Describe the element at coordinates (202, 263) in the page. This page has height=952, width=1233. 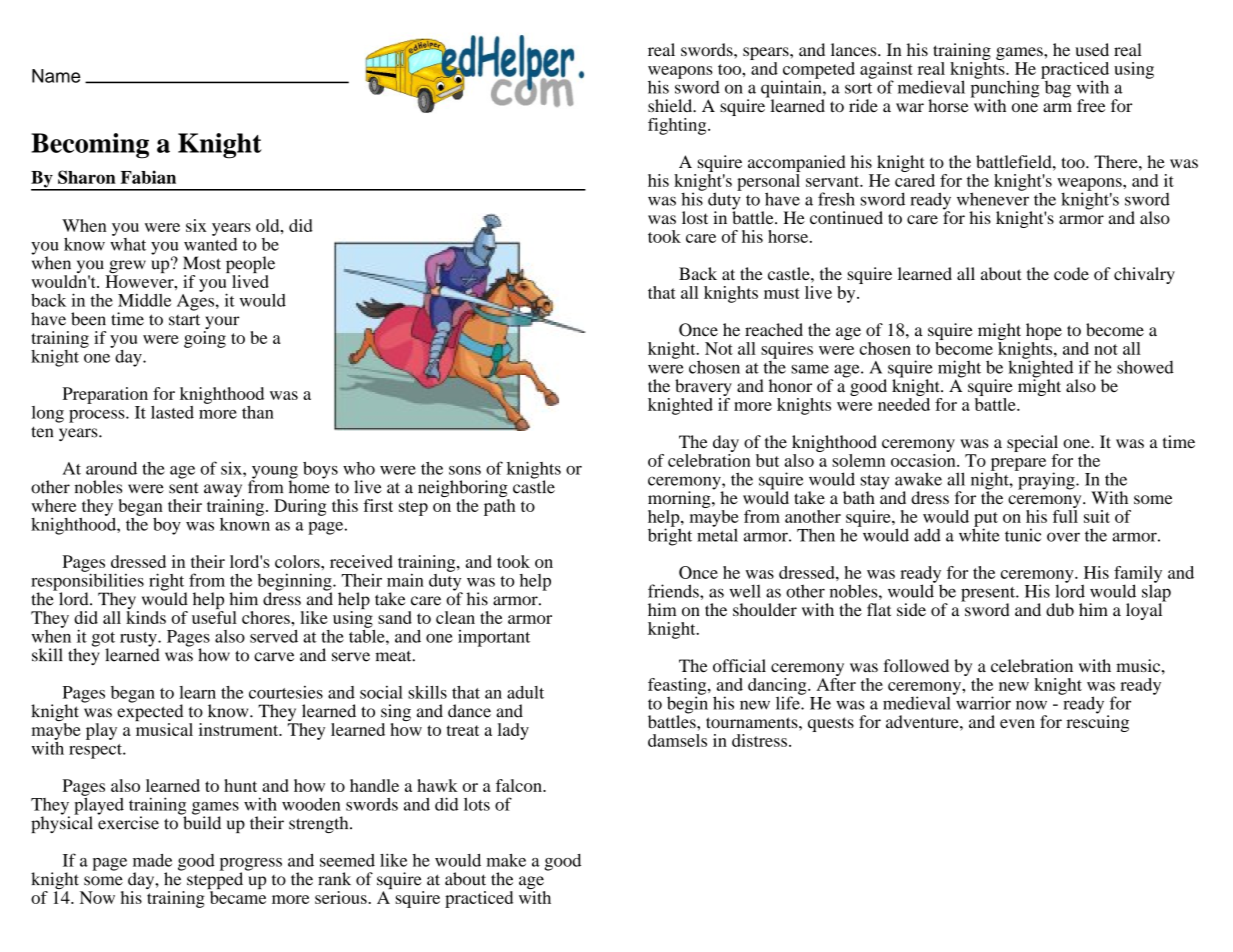
I see `Most` at that location.
